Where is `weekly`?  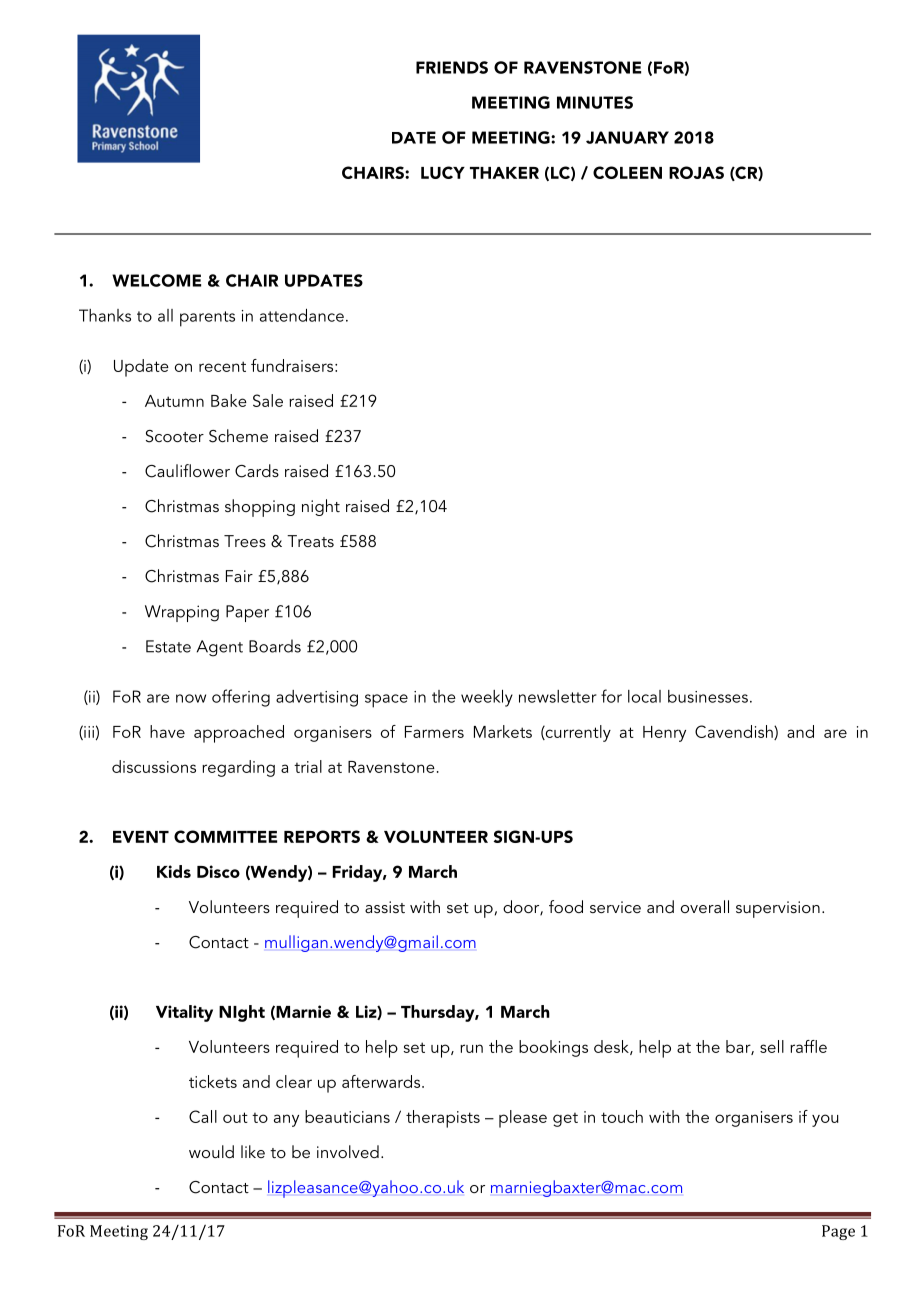 weekly is located at coordinates (487, 698).
